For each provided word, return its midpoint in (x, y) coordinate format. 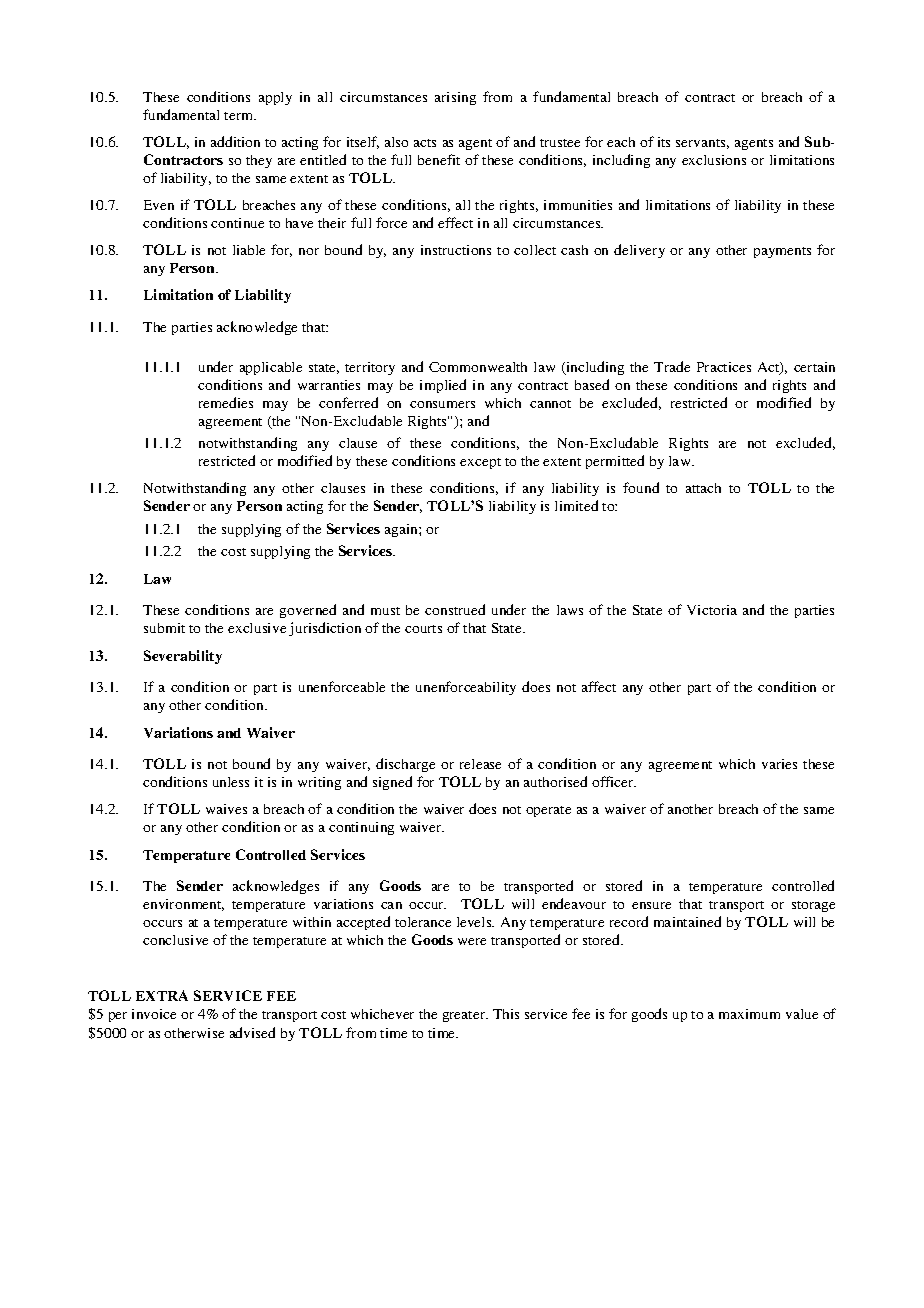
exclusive (257, 628)
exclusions (714, 160)
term (240, 116)
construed (455, 609)
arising (455, 98)
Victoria (712, 610)
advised (252, 1032)
